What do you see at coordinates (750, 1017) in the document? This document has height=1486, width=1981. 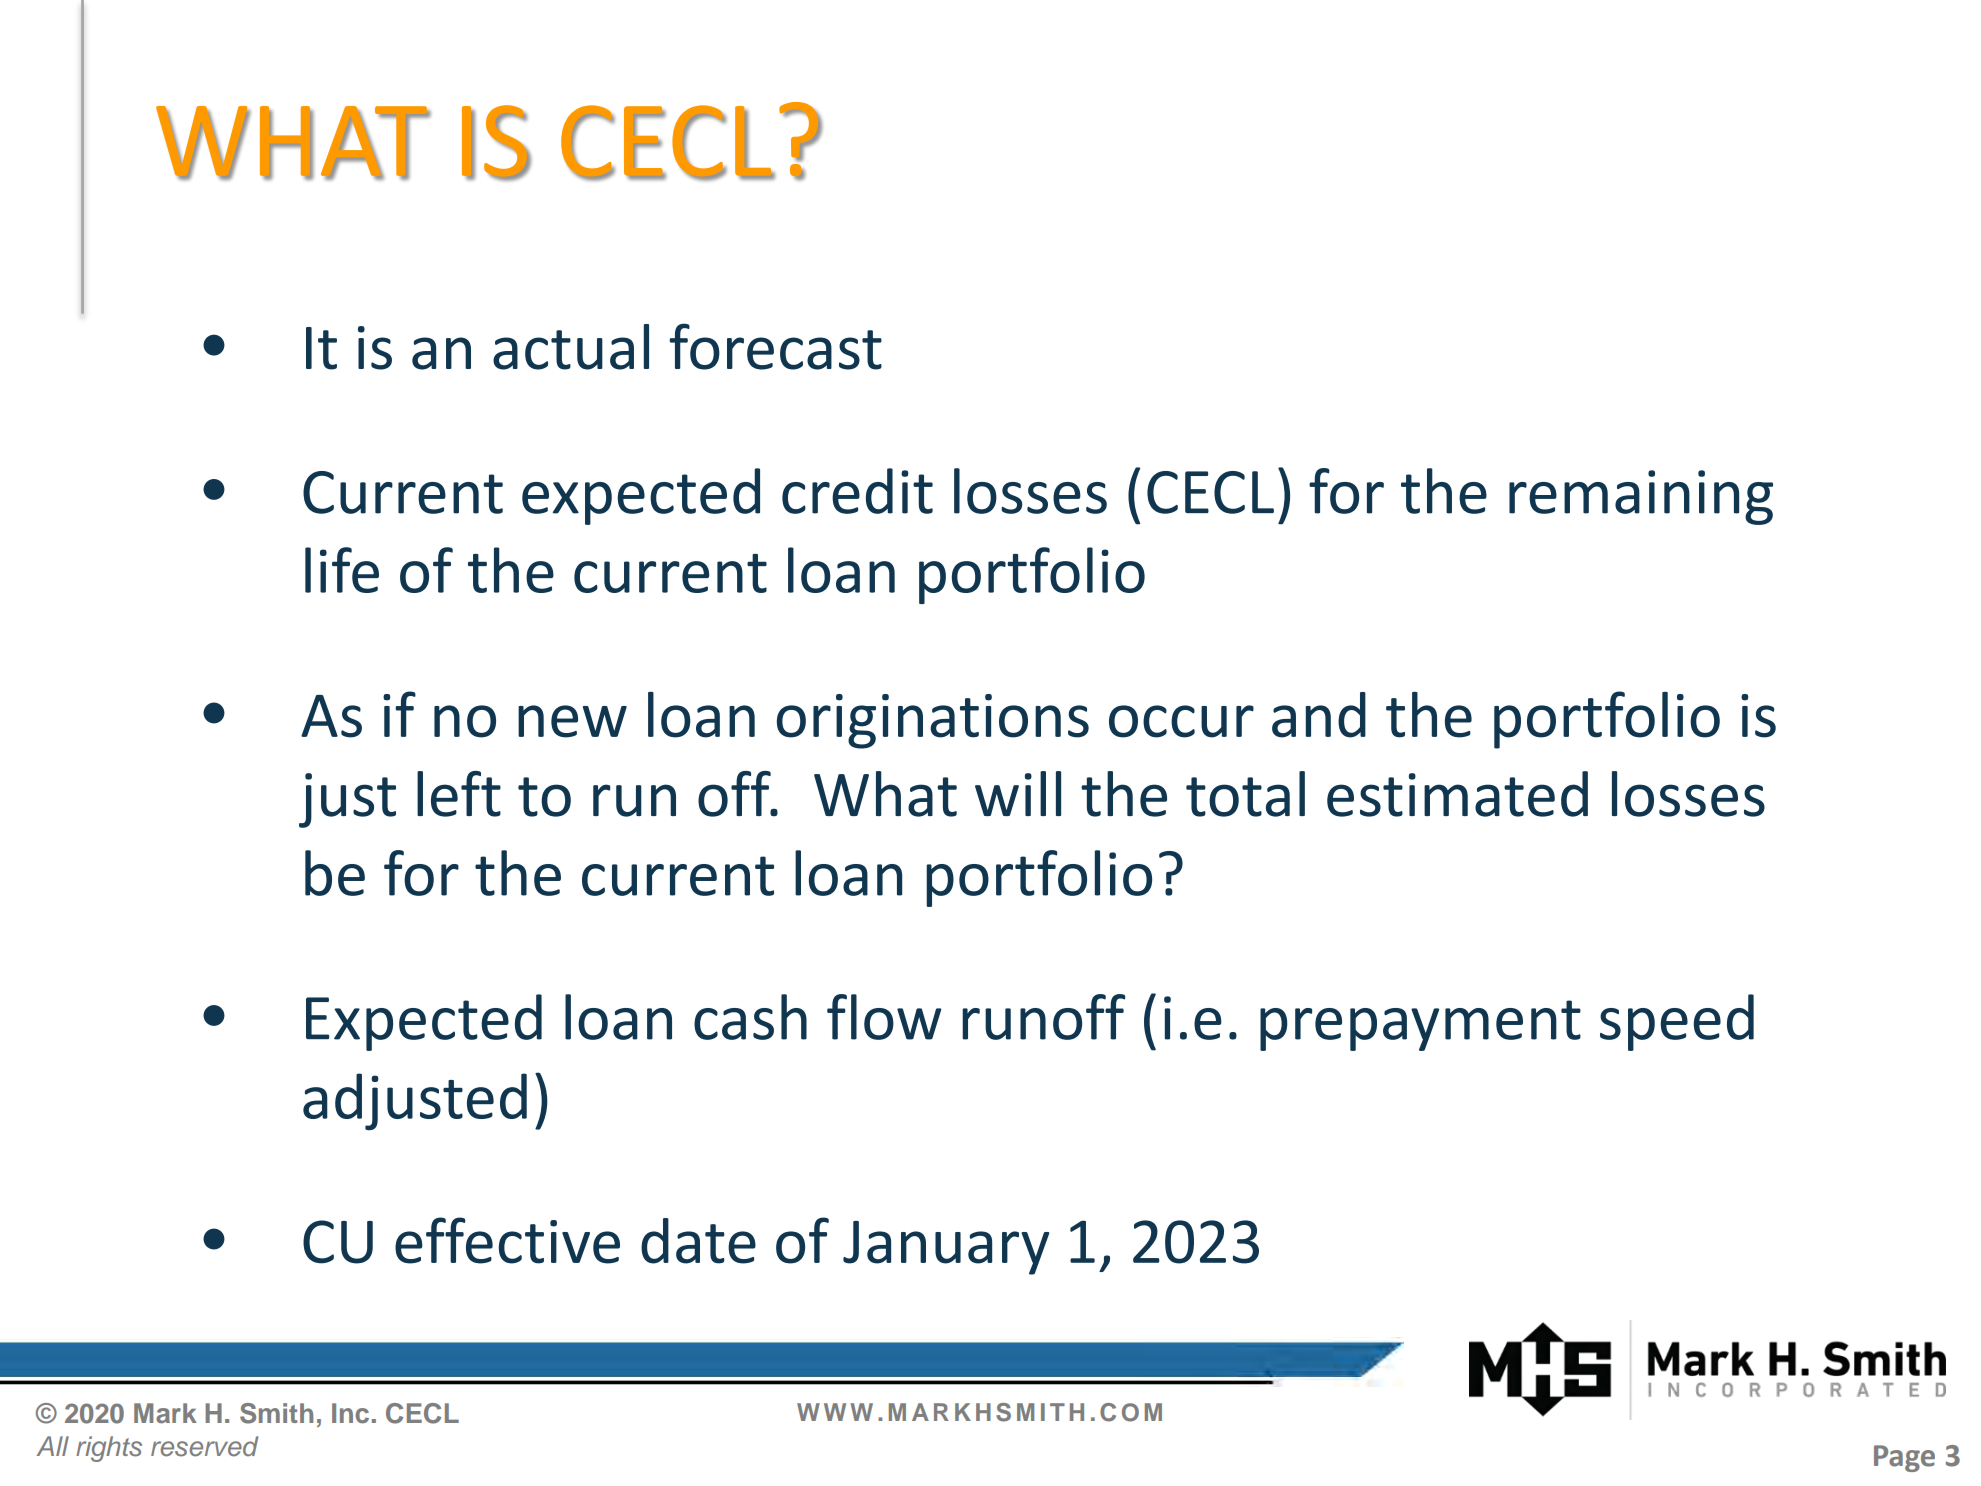 I see `cash` at bounding box center [750, 1017].
